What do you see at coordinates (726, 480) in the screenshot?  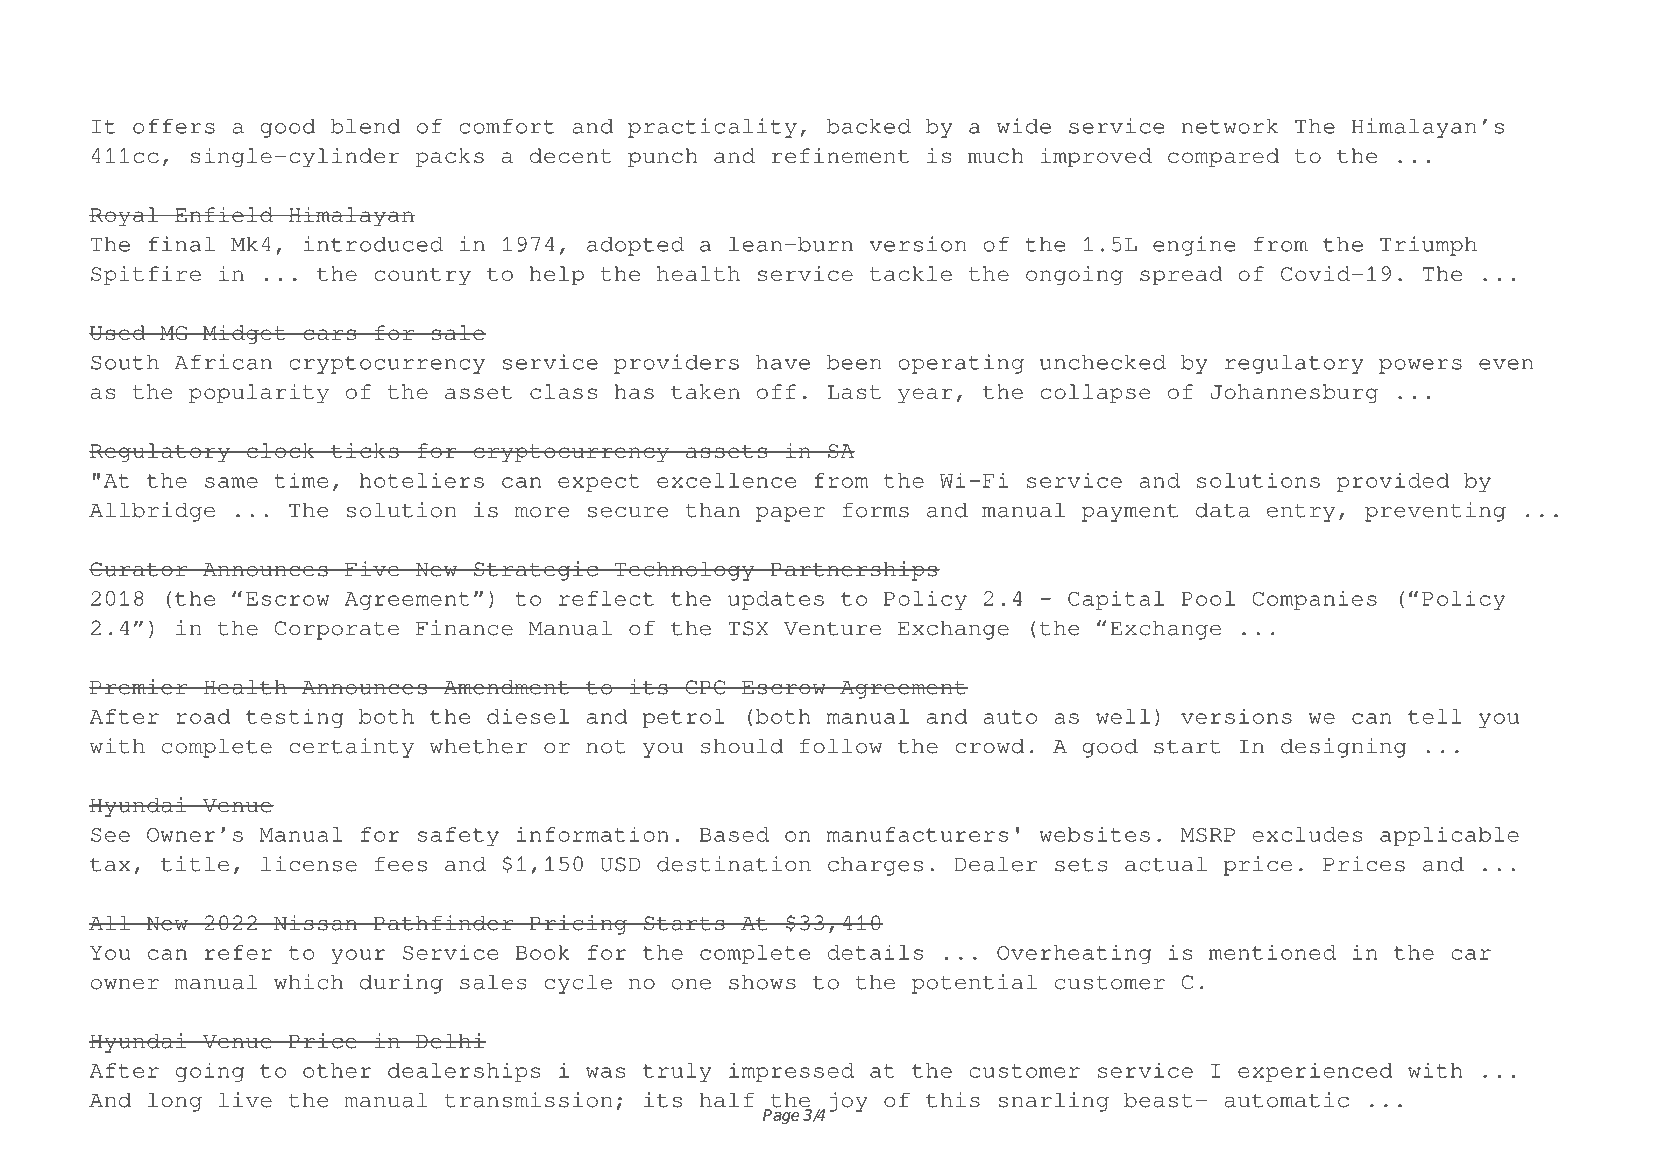 I see `excellence` at bounding box center [726, 480].
